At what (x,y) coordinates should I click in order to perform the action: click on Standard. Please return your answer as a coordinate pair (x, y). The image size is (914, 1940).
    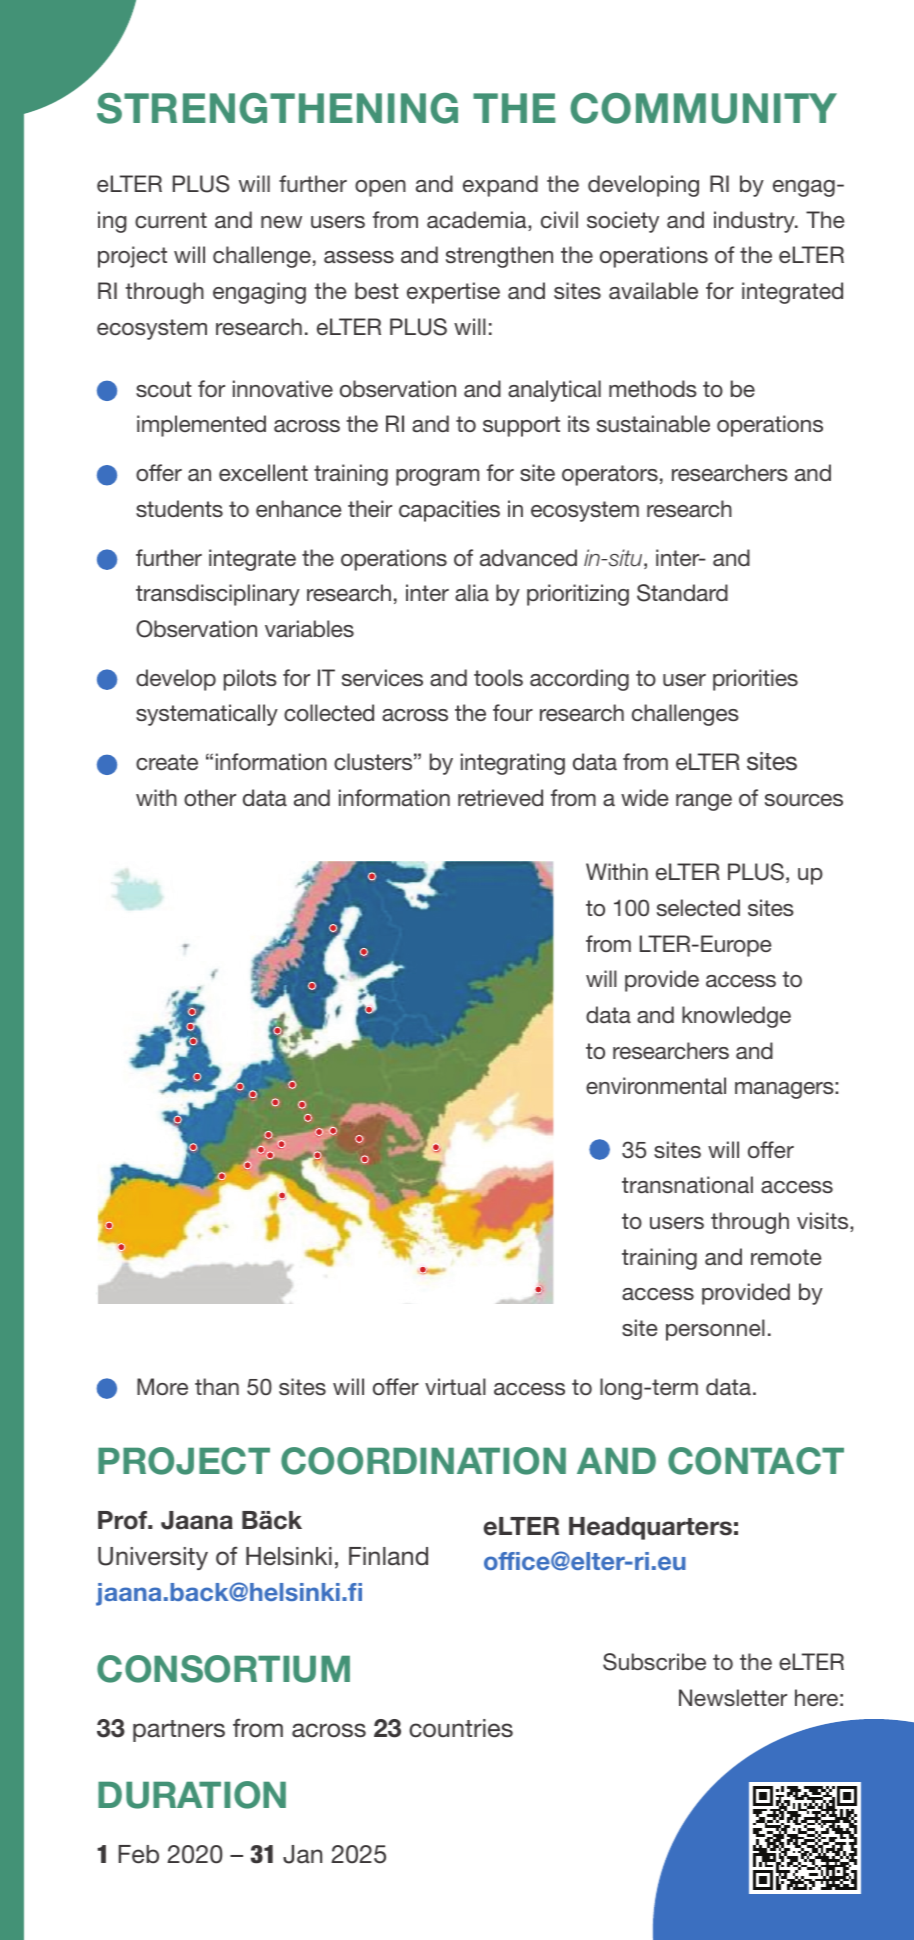
    Looking at the image, I should click on (682, 593).
